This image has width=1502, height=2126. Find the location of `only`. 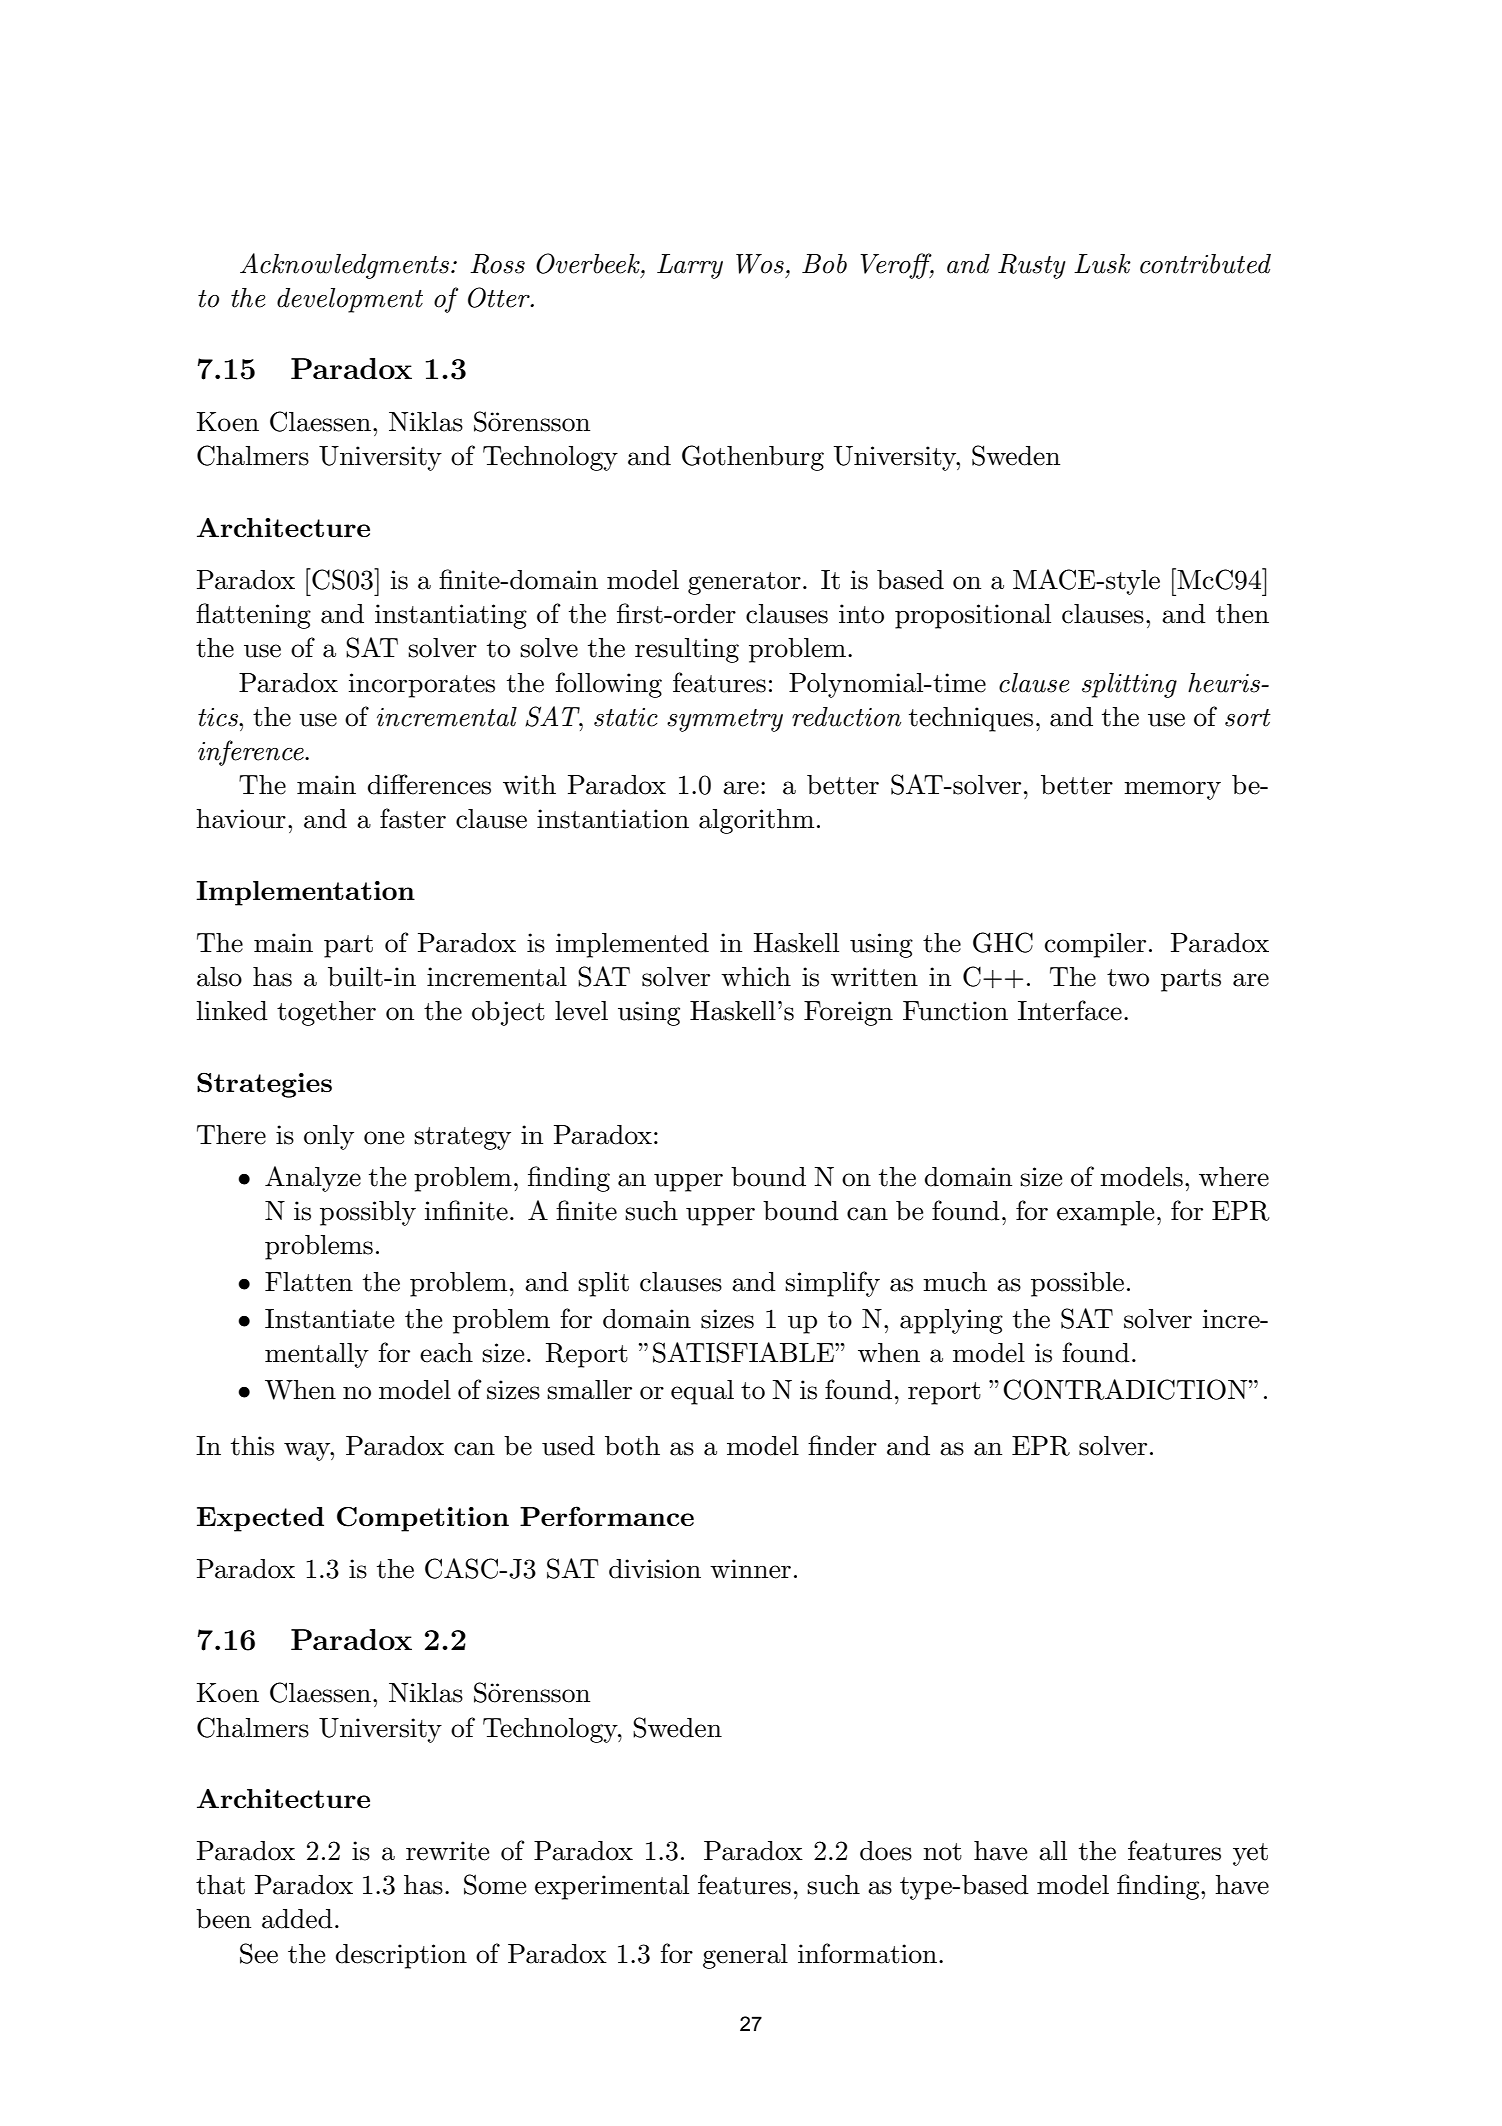

only is located at coordinates (329, 1137).
